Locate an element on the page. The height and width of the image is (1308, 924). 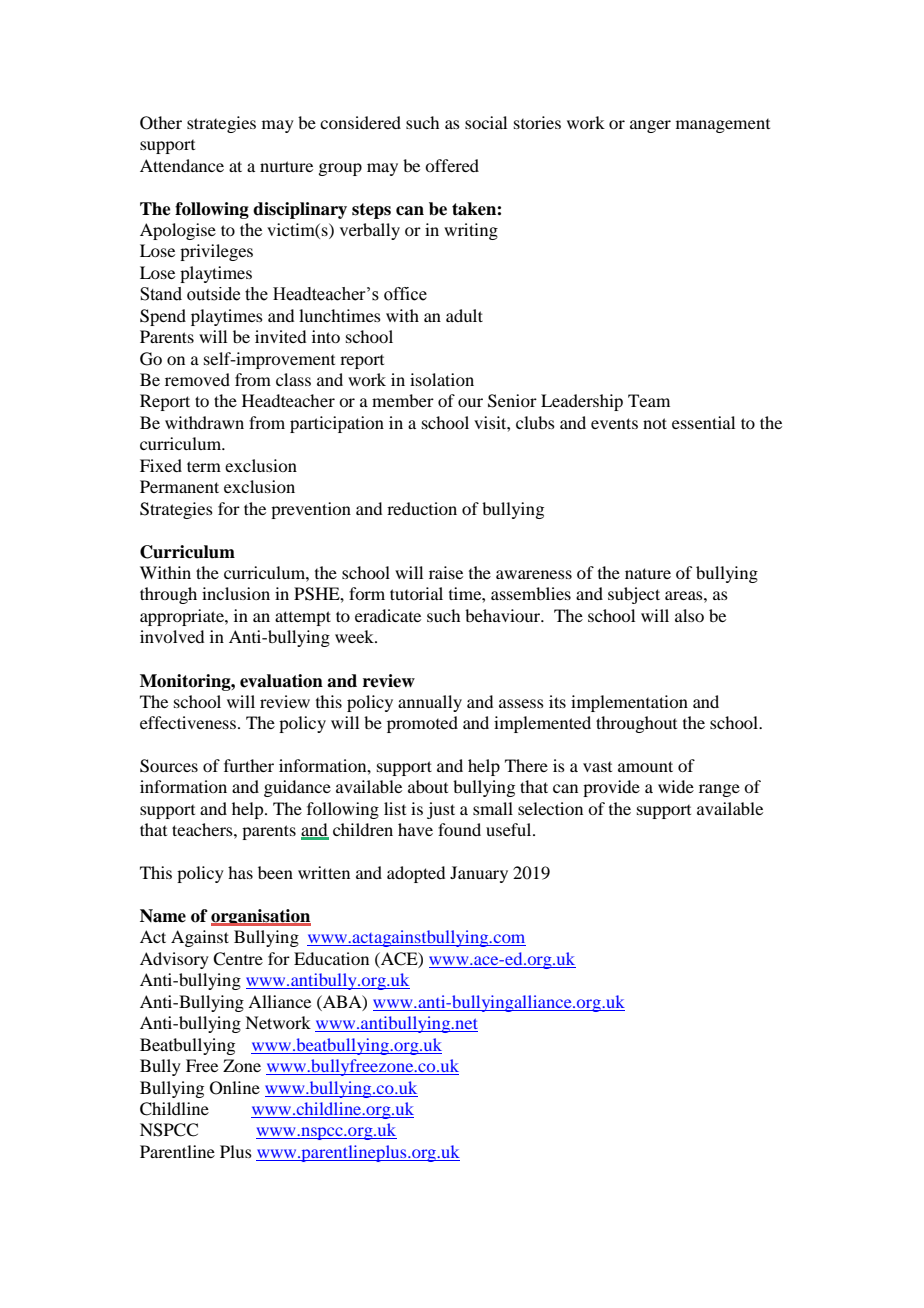
anger is located at coordinates (650, 126).
